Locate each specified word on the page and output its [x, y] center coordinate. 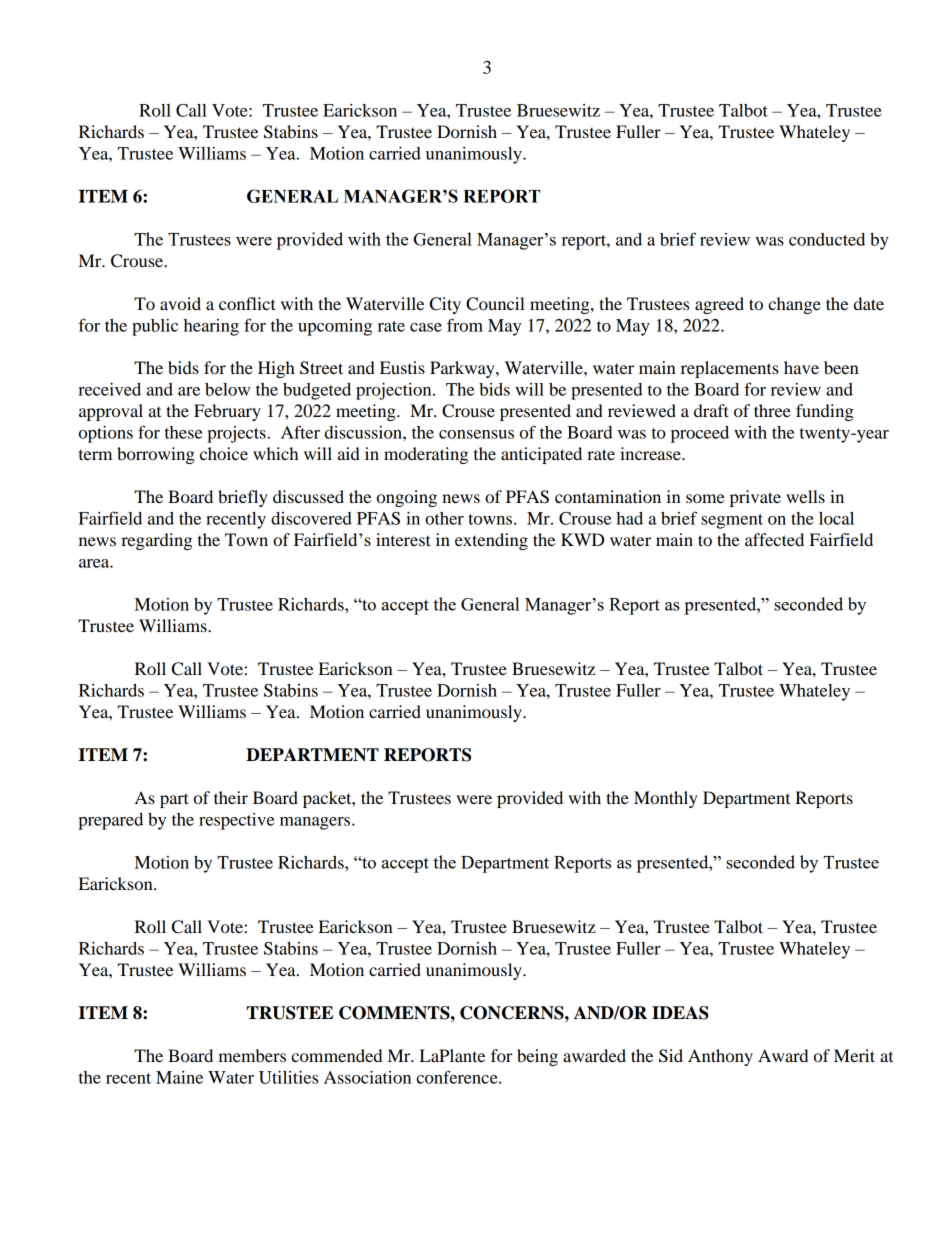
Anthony [720, 1057]
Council [495, 304]
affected [774, 539]
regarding [156, 541]
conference [458, 1077]
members [252, 1055]
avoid [180, 303]
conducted [827, 239]
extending [491, 541]
